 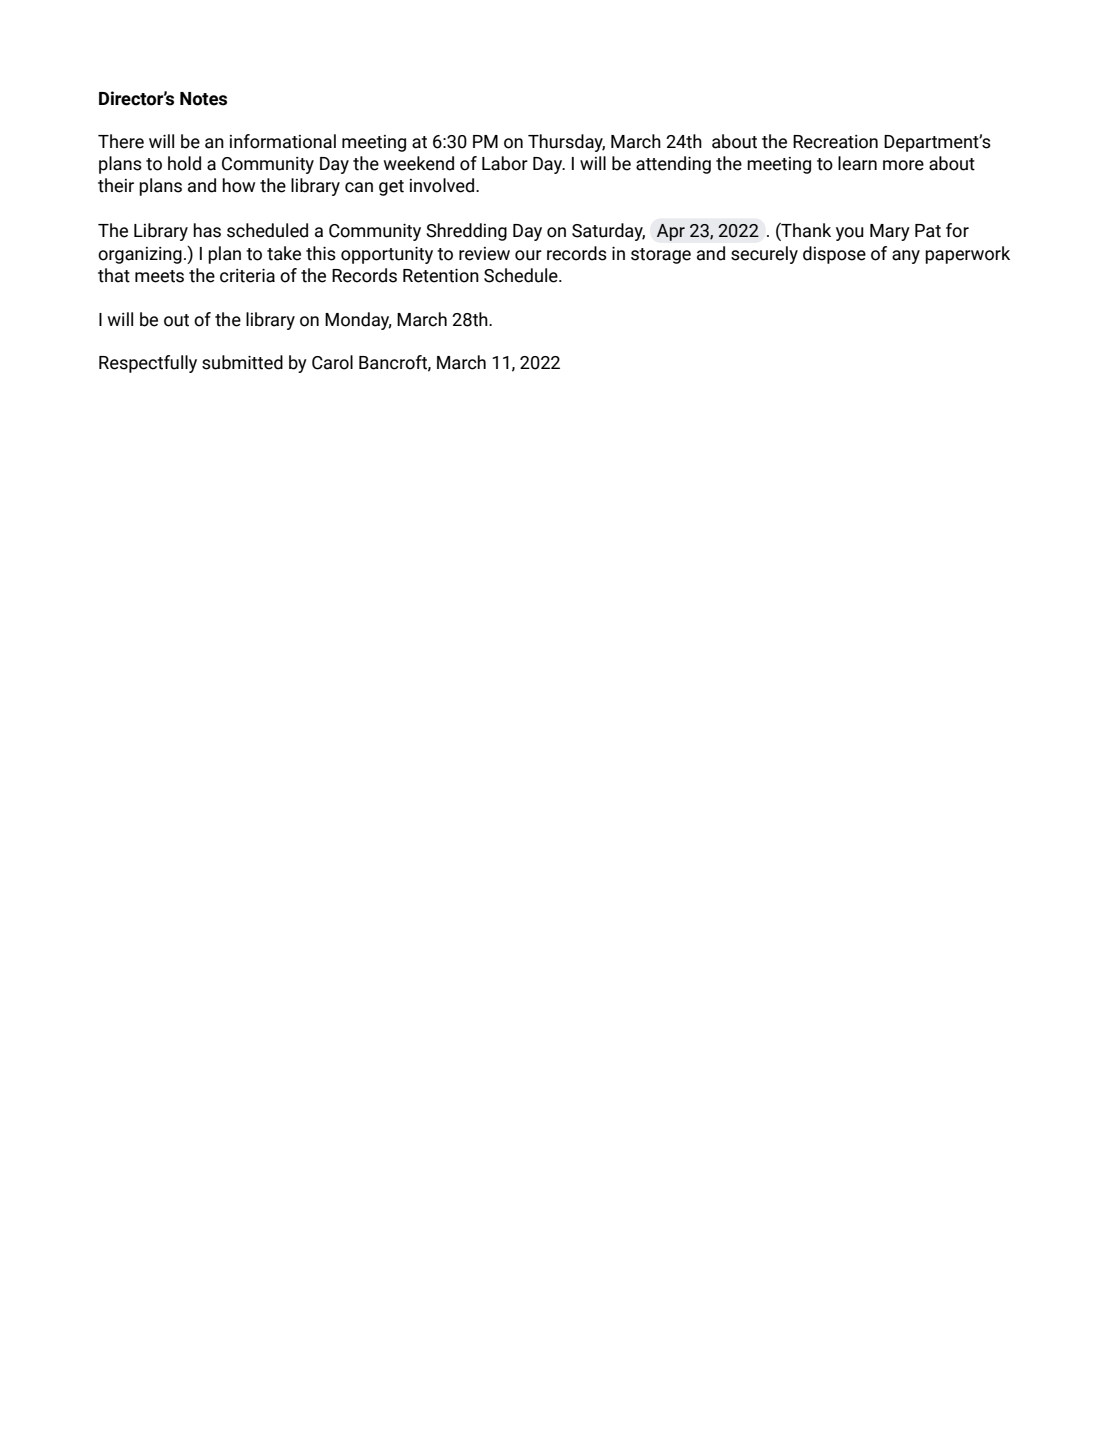 What do you see at coordinates (332, 362) in the screenshot?
I see `Carol` at bounding box center [332, 362].
